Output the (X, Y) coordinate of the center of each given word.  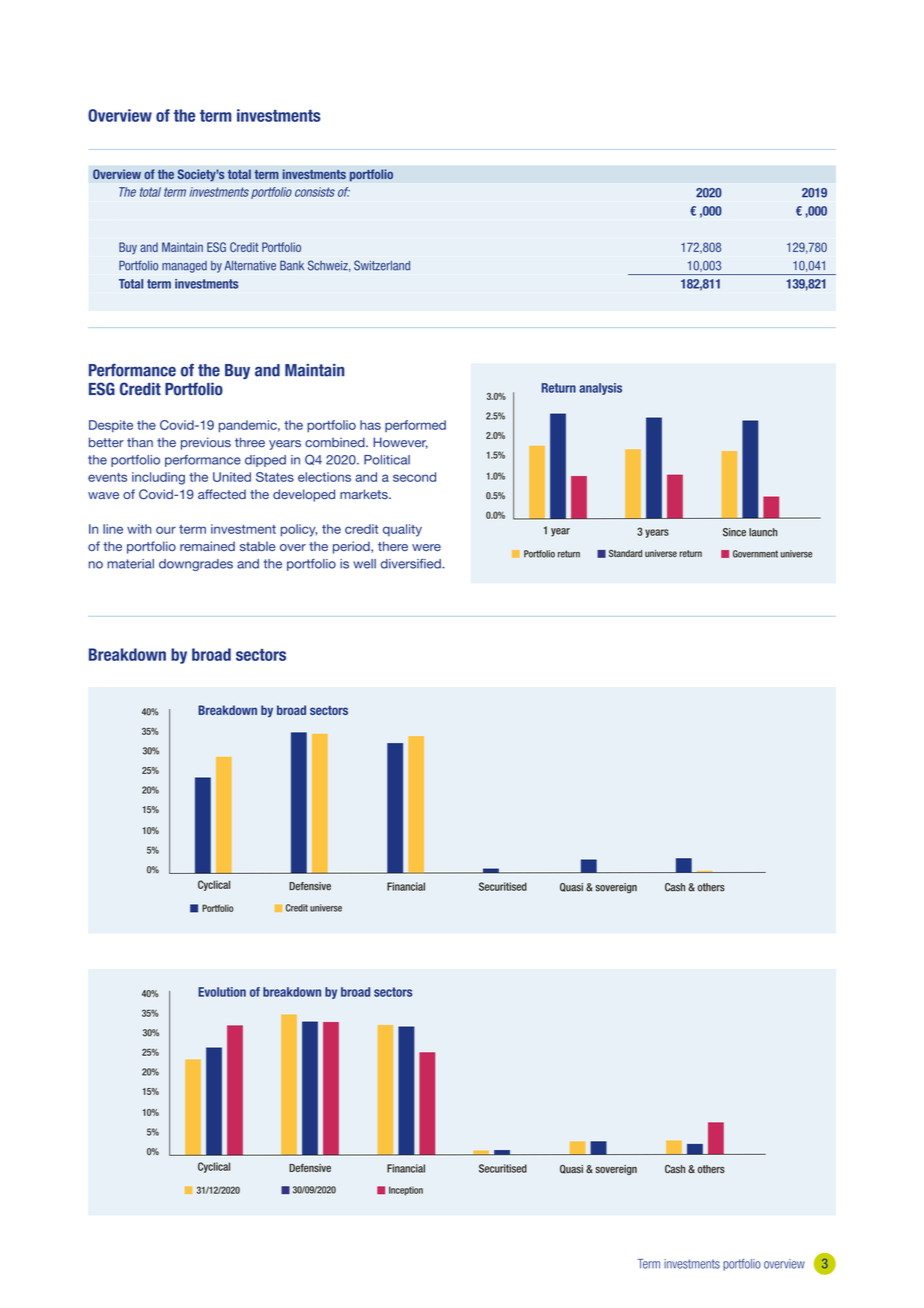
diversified (412, 563)
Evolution (222, 992)
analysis (600, 389)
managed (184, 267)
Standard (625, 553)
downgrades (196, 565)
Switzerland (382, 265)
